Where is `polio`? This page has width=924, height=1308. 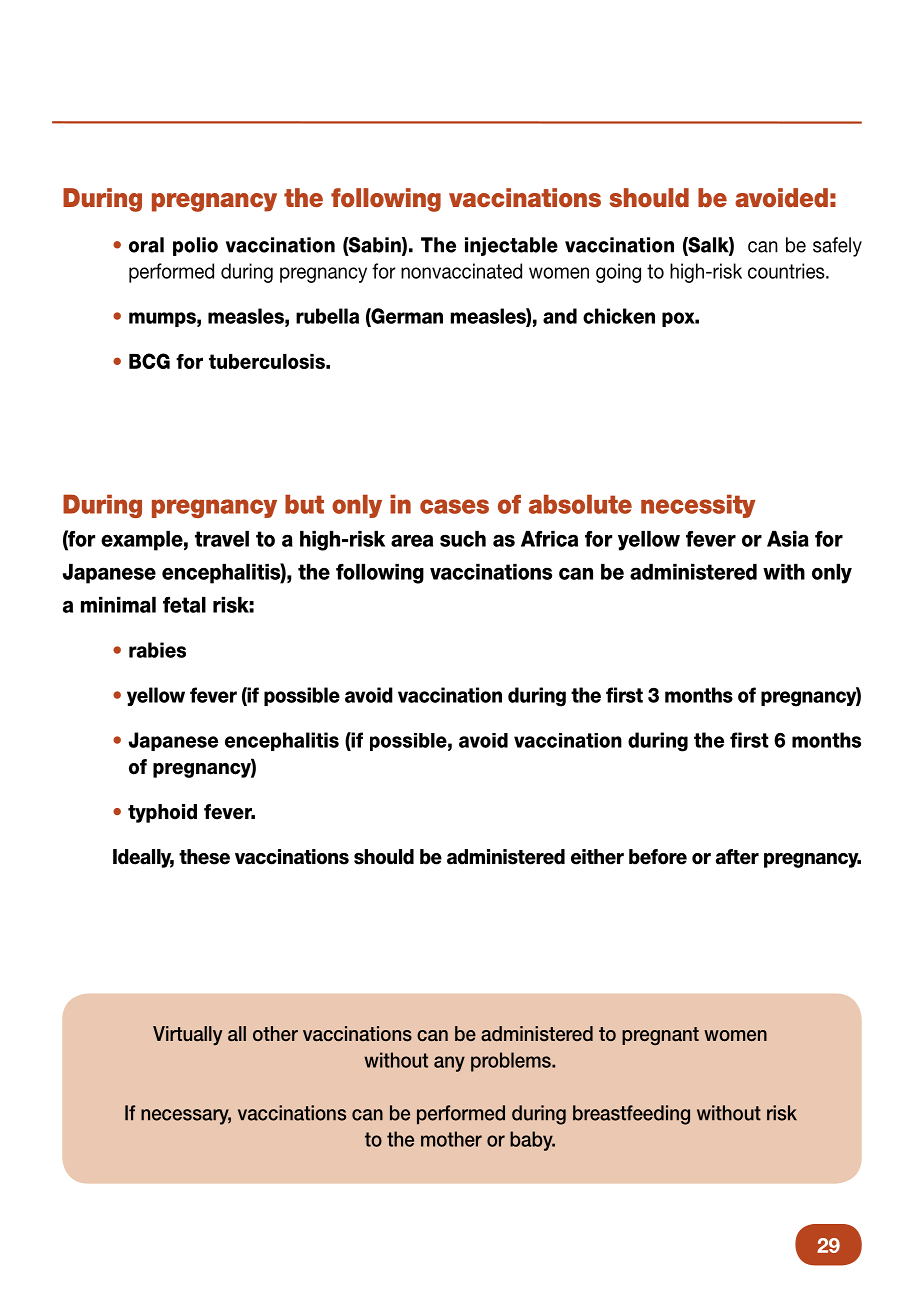
polio is located at coordinates (195, 246).
